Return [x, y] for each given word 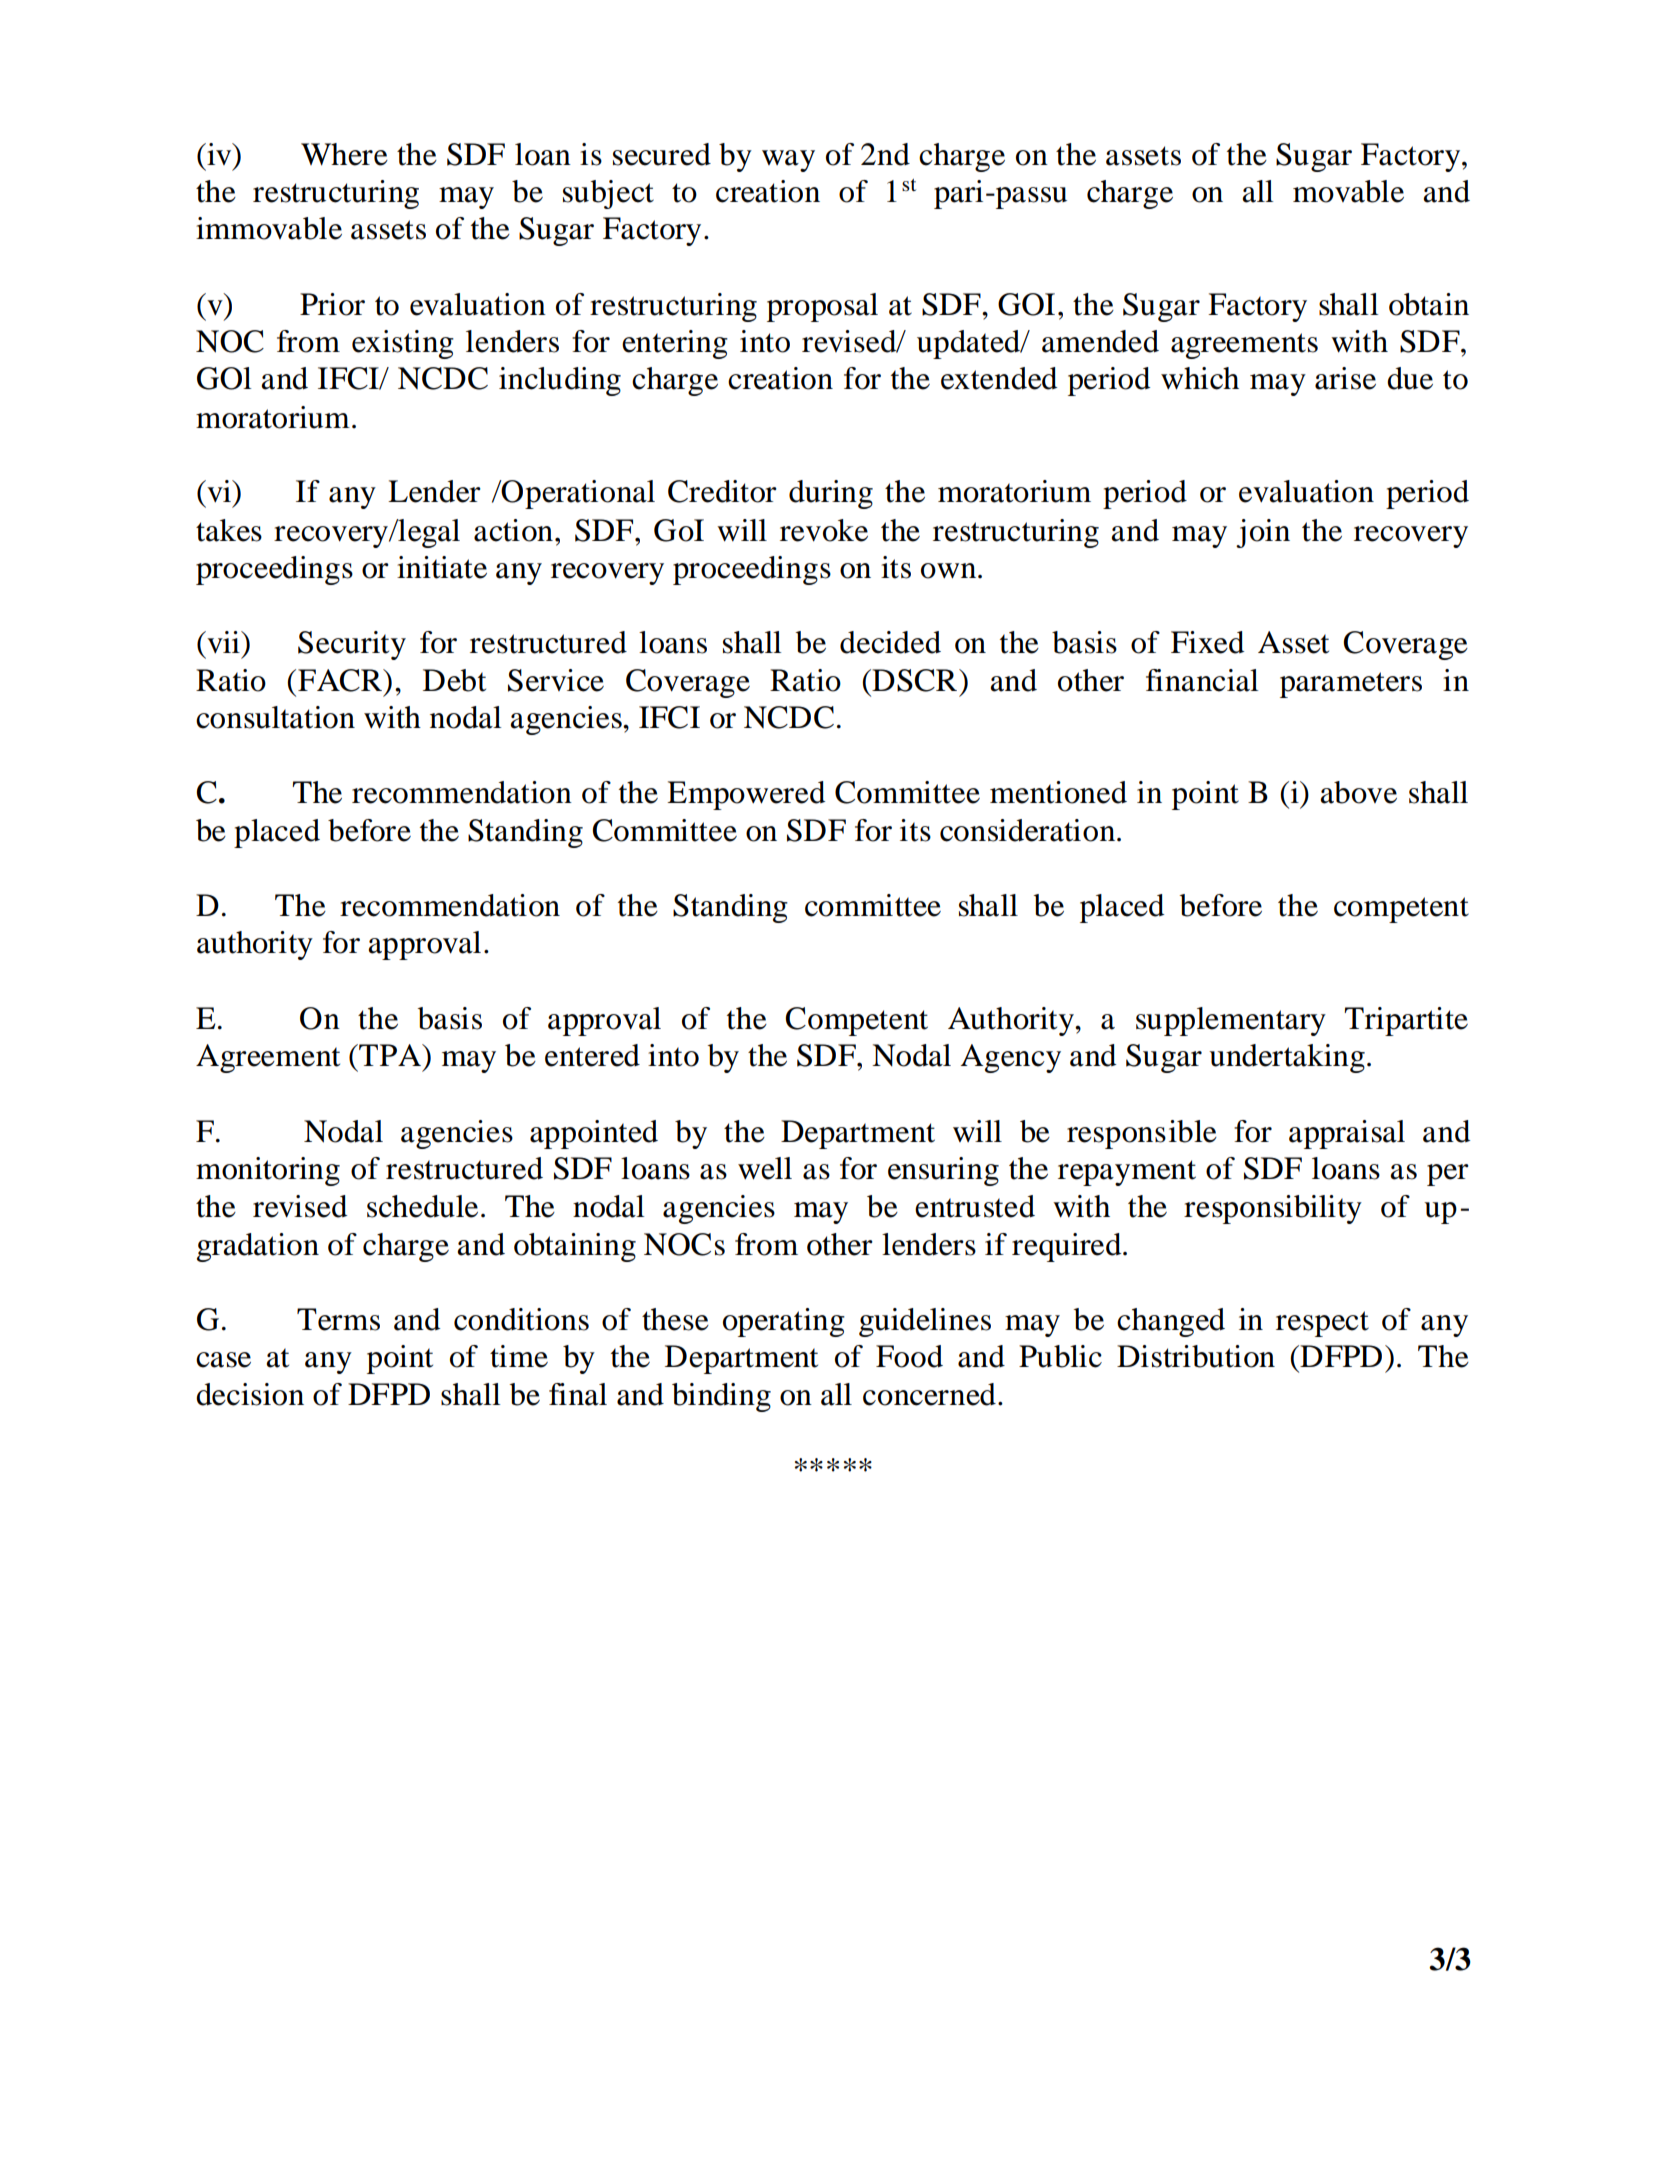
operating [784, 1322]
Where [344, 154]
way [788, 161]
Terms [338, 1319]
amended [1100, 341]
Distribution [1196, 1356]
